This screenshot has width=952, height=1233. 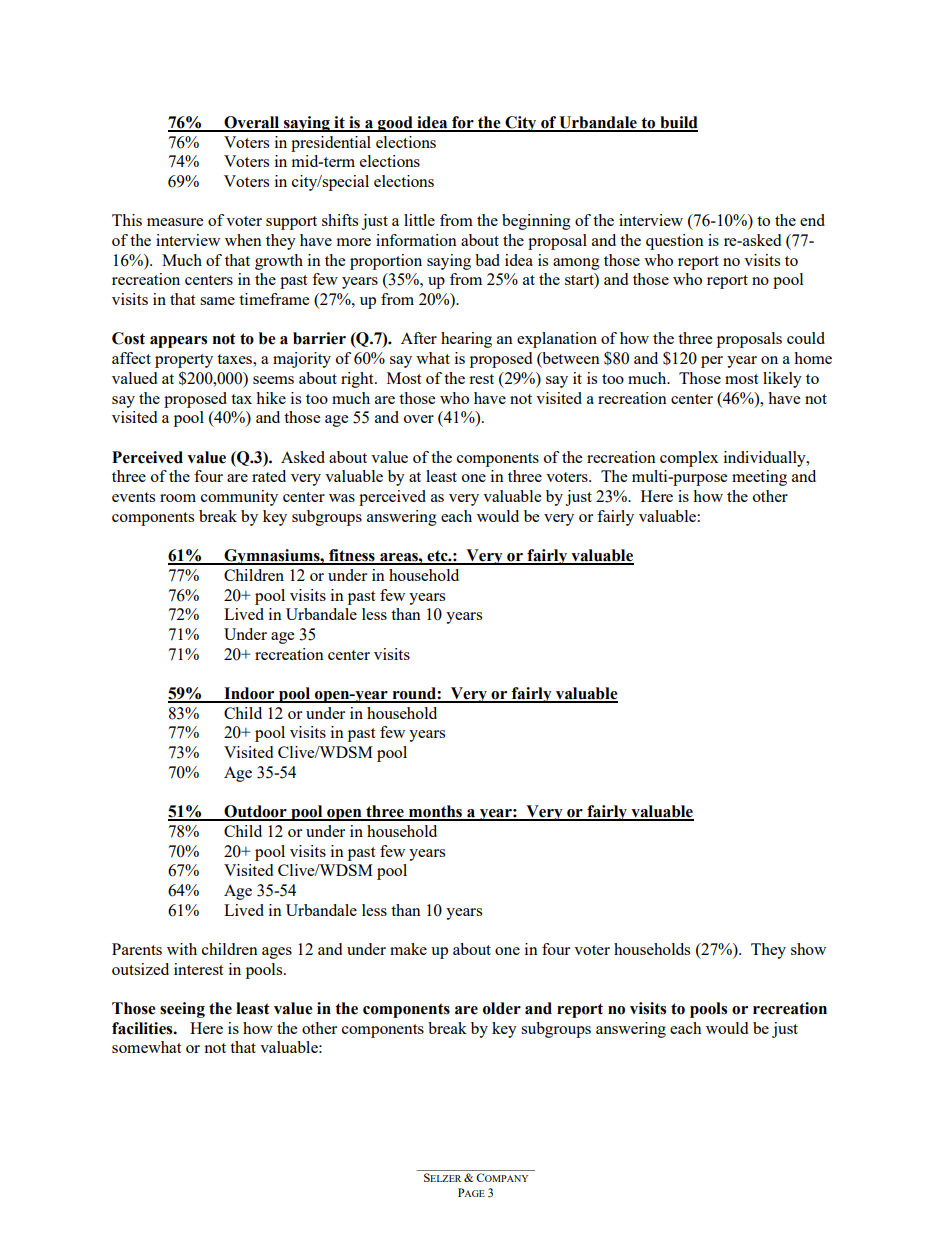 I want to click on hike, so click(x=271, y=398).
